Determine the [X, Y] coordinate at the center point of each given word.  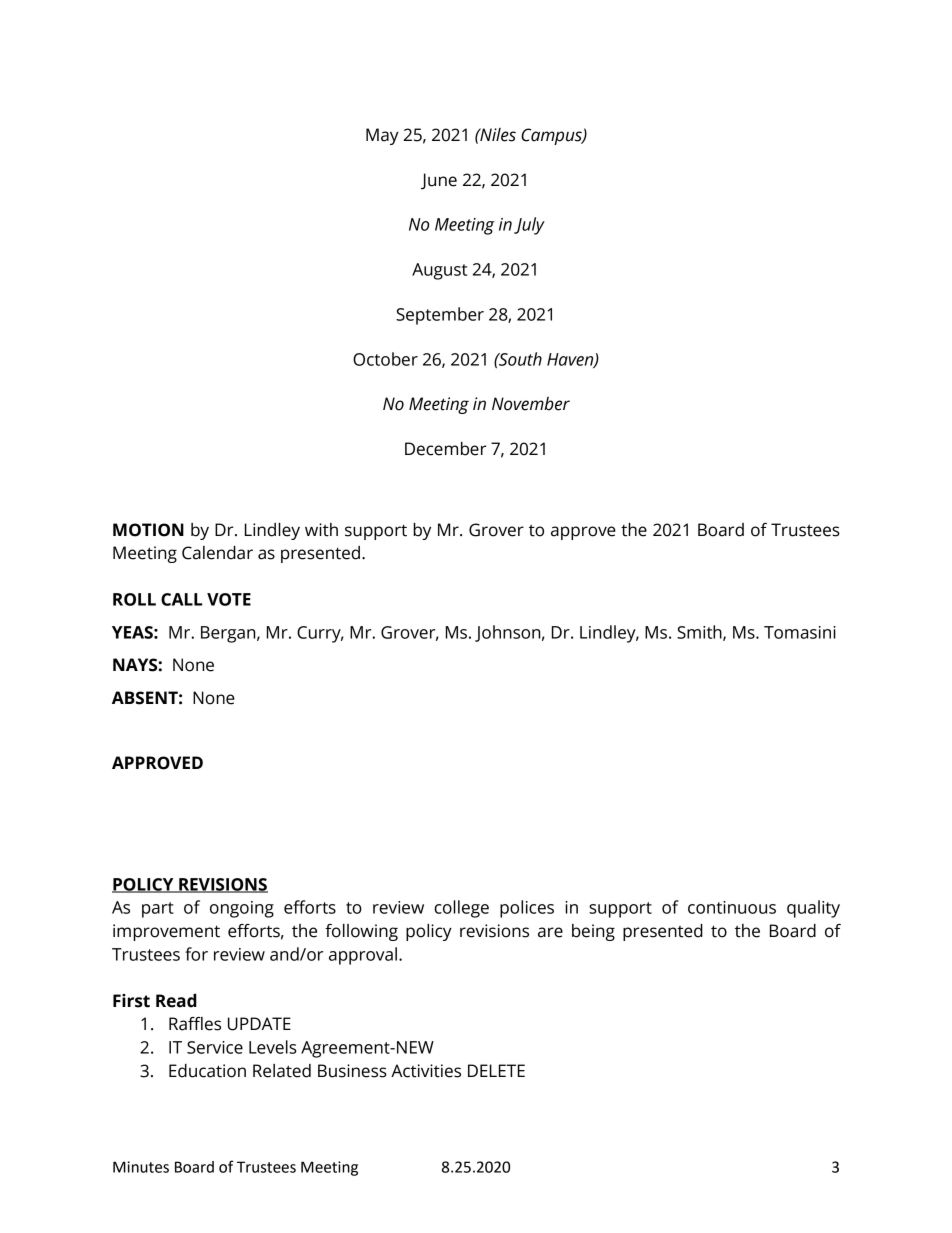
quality [813, 909]
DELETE [496, 1070]
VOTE [229, 599]
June [439, 181]
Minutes [141, 1167]
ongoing [242, 909]
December [445, 449]
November [531, 404]
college [461, 909]
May [382, 136]
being [593, 932]
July [529, 226]
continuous [732, 907]
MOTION [148, 530]
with [321, 530]
